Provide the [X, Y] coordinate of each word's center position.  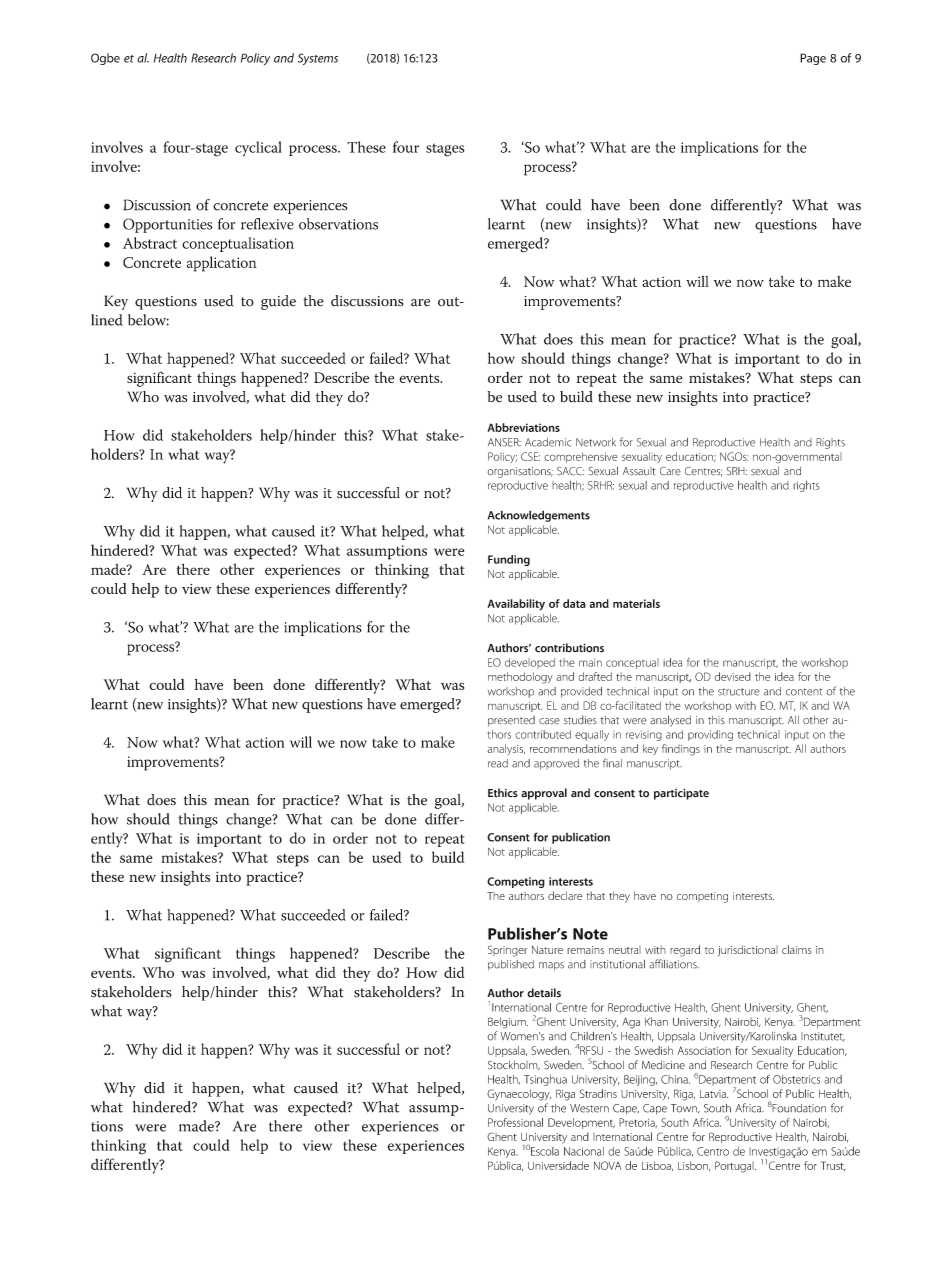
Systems [318, 59]
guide [278, 302]
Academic [548, 442]
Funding [509, 560]
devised [733, 676]
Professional [515, 1122]
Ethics [503, 793]
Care [670, 471]
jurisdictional [748, 950]
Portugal [735, 1167]
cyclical [258, 148]
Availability [516, 605]
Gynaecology [519, 1095]
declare [565, 895]
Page [813, 59]
